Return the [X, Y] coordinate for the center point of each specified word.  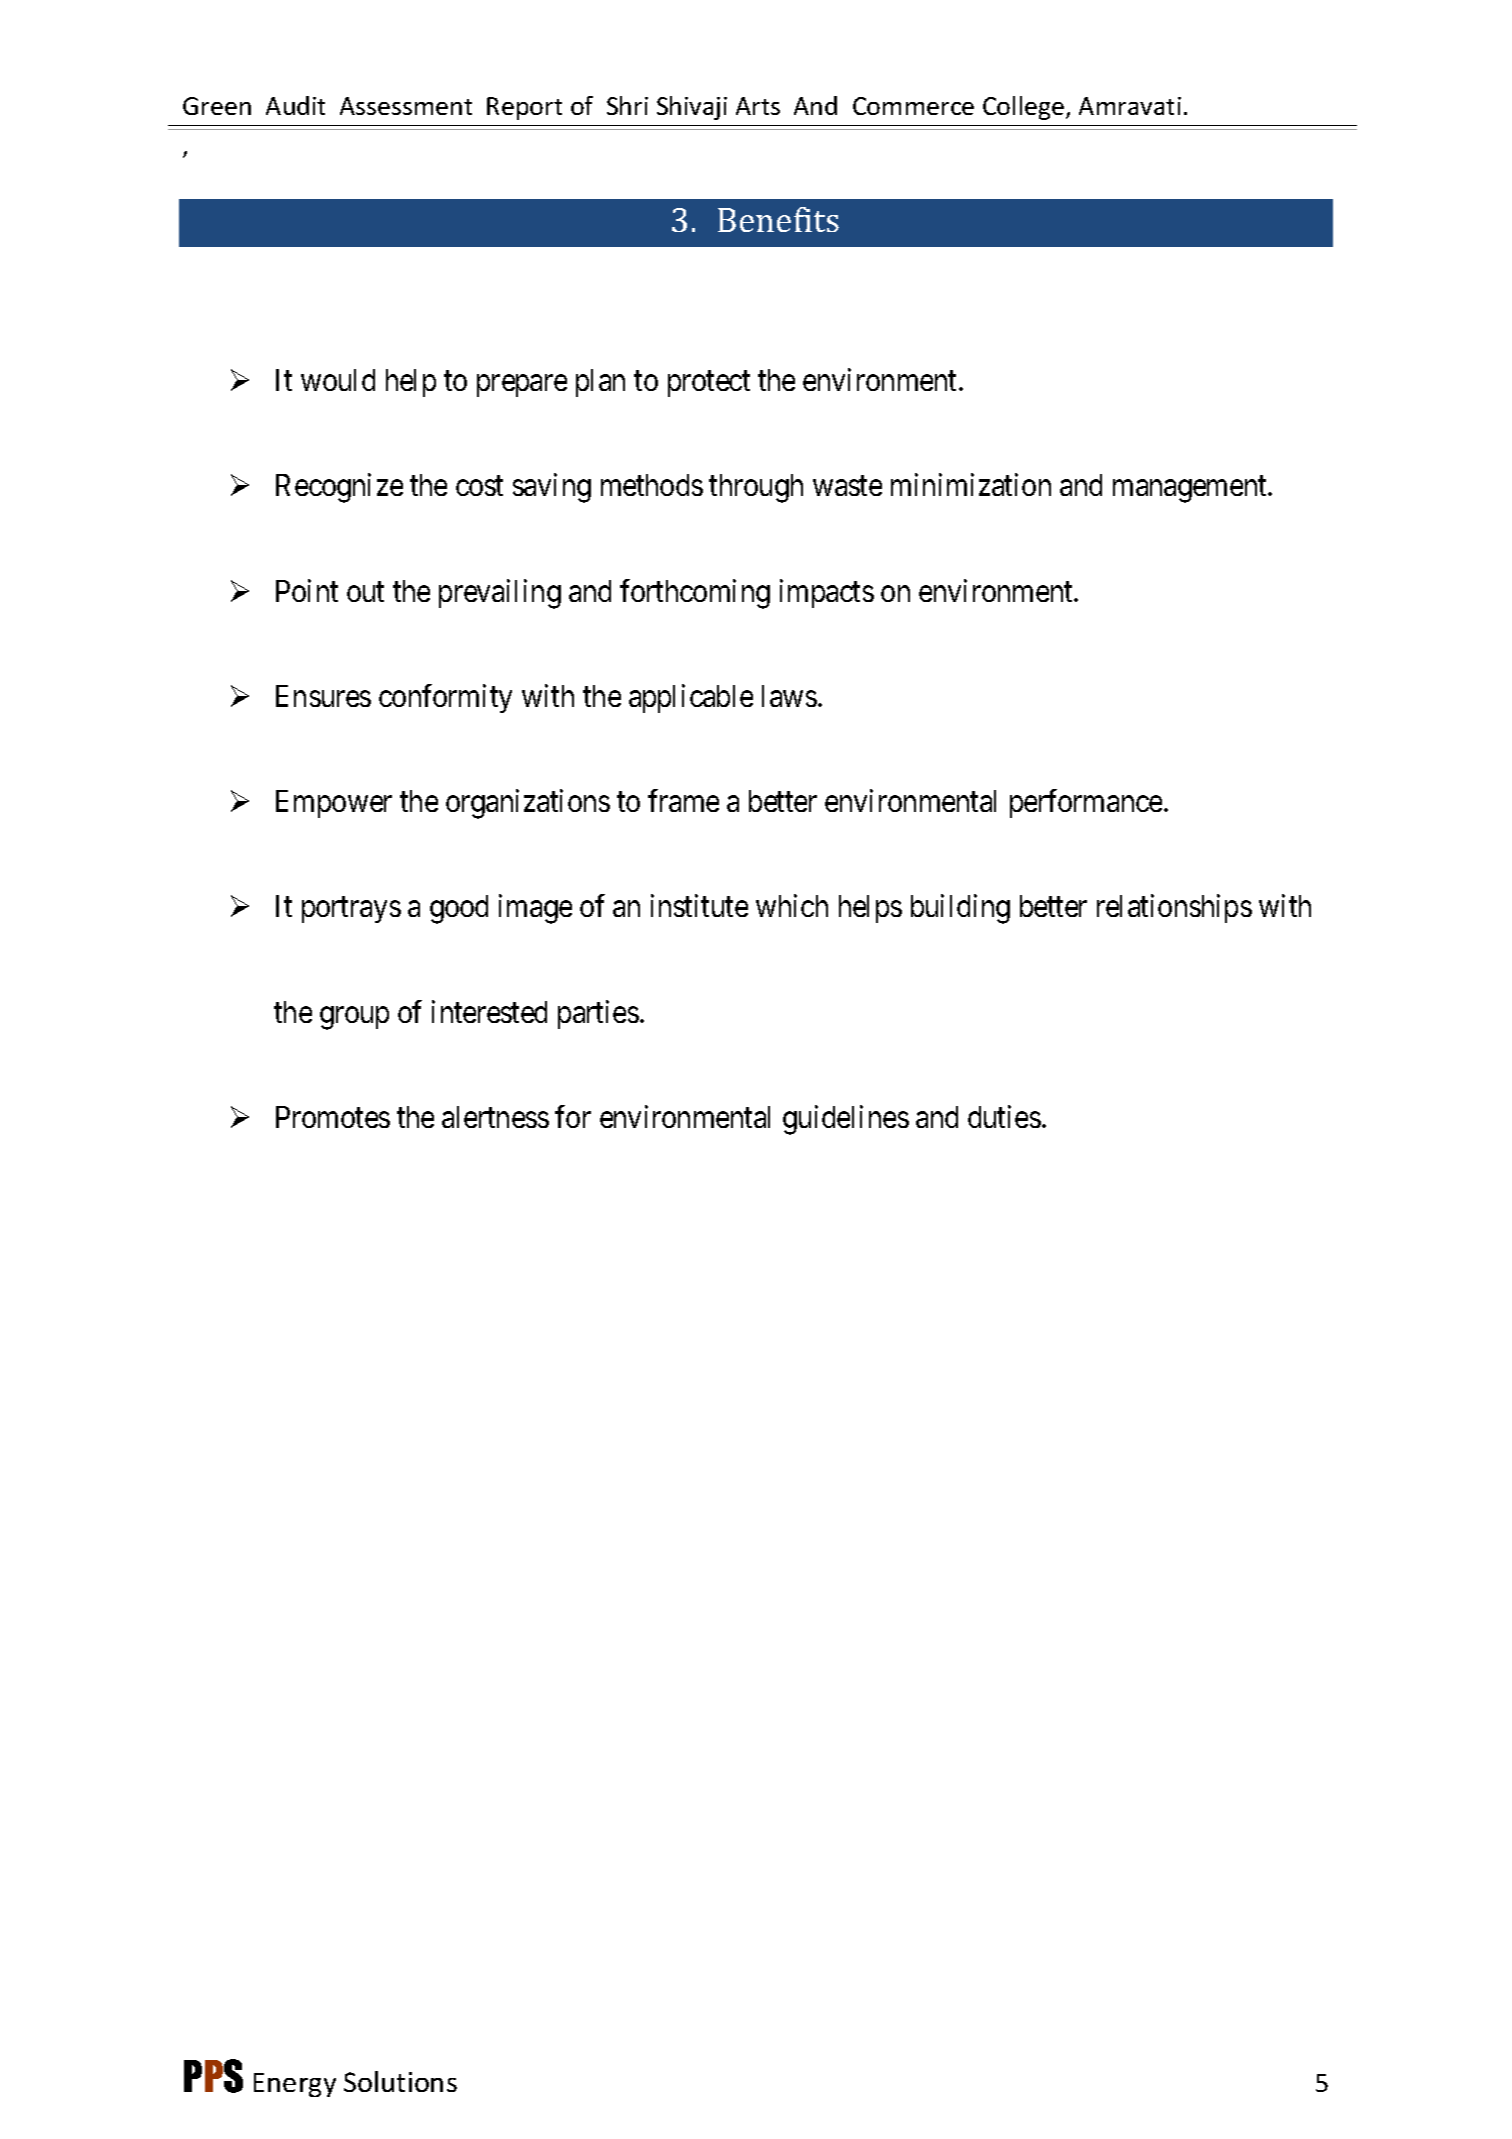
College [1025, 108]
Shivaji [692, 108]
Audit [295, 105]
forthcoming [695, 594]
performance [1086, 803]
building [960, 909]
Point [307, 590]
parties [598, 1014]
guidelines [846, 1120]
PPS [213, 2076]
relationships [1174, 909]
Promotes [333, 1117]
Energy [295, 2085]
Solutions [400, 2081]
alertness [495, 1117]
